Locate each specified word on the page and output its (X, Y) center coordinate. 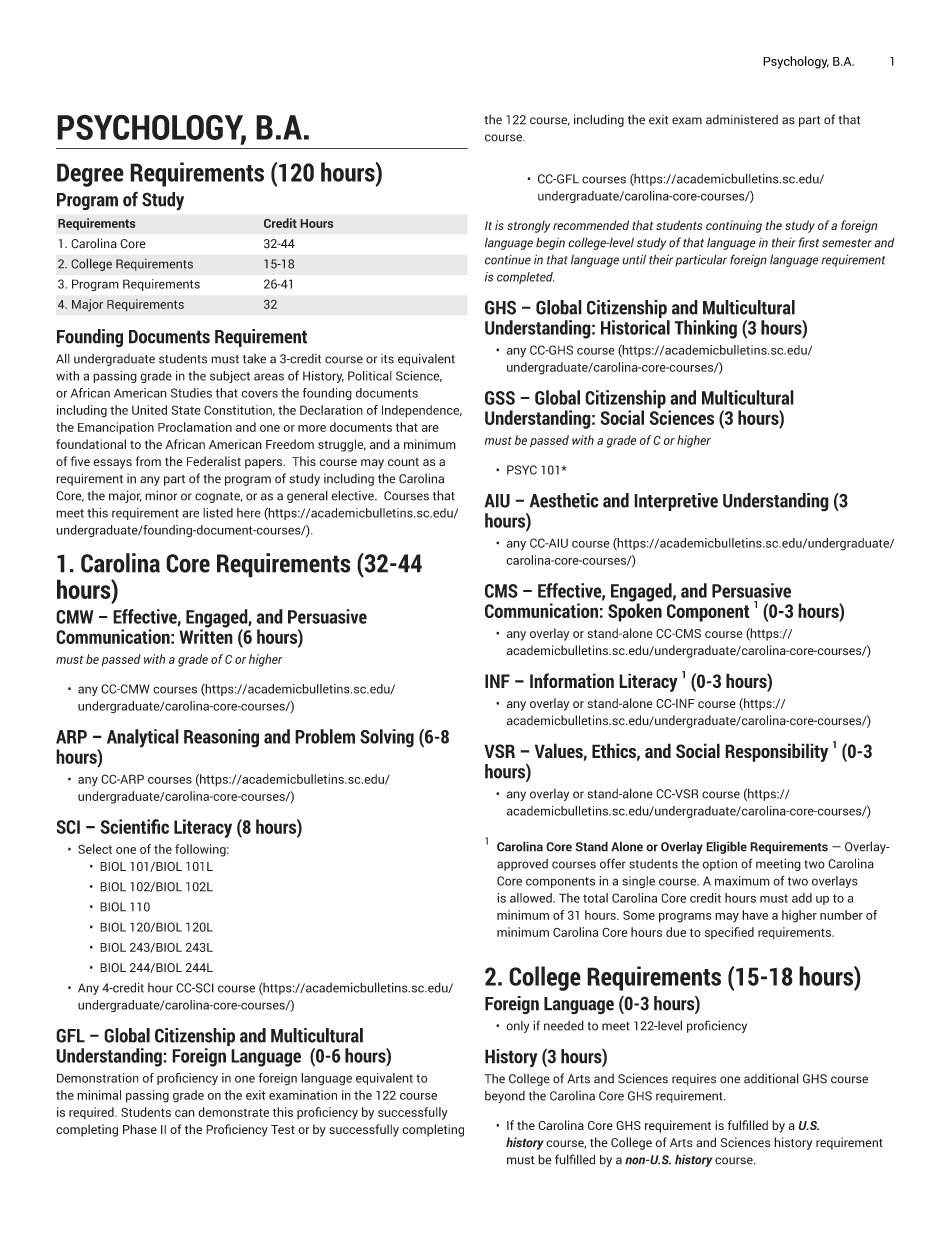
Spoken (635, 611)
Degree (90, 175)
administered (742, 120)
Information (572, 680)
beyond (505, 1097)
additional (771, 1078)
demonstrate (233, 1112)
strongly (529, 226)
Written (206, 635)
